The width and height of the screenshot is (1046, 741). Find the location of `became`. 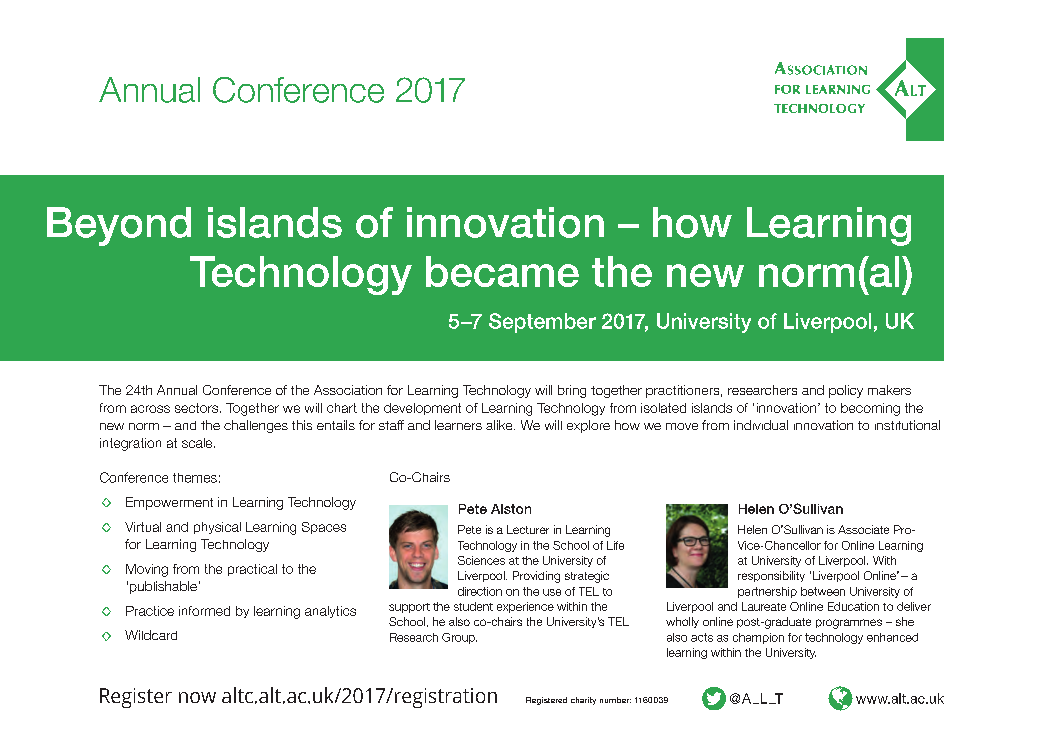

became is located at coordinates (502, 271).
